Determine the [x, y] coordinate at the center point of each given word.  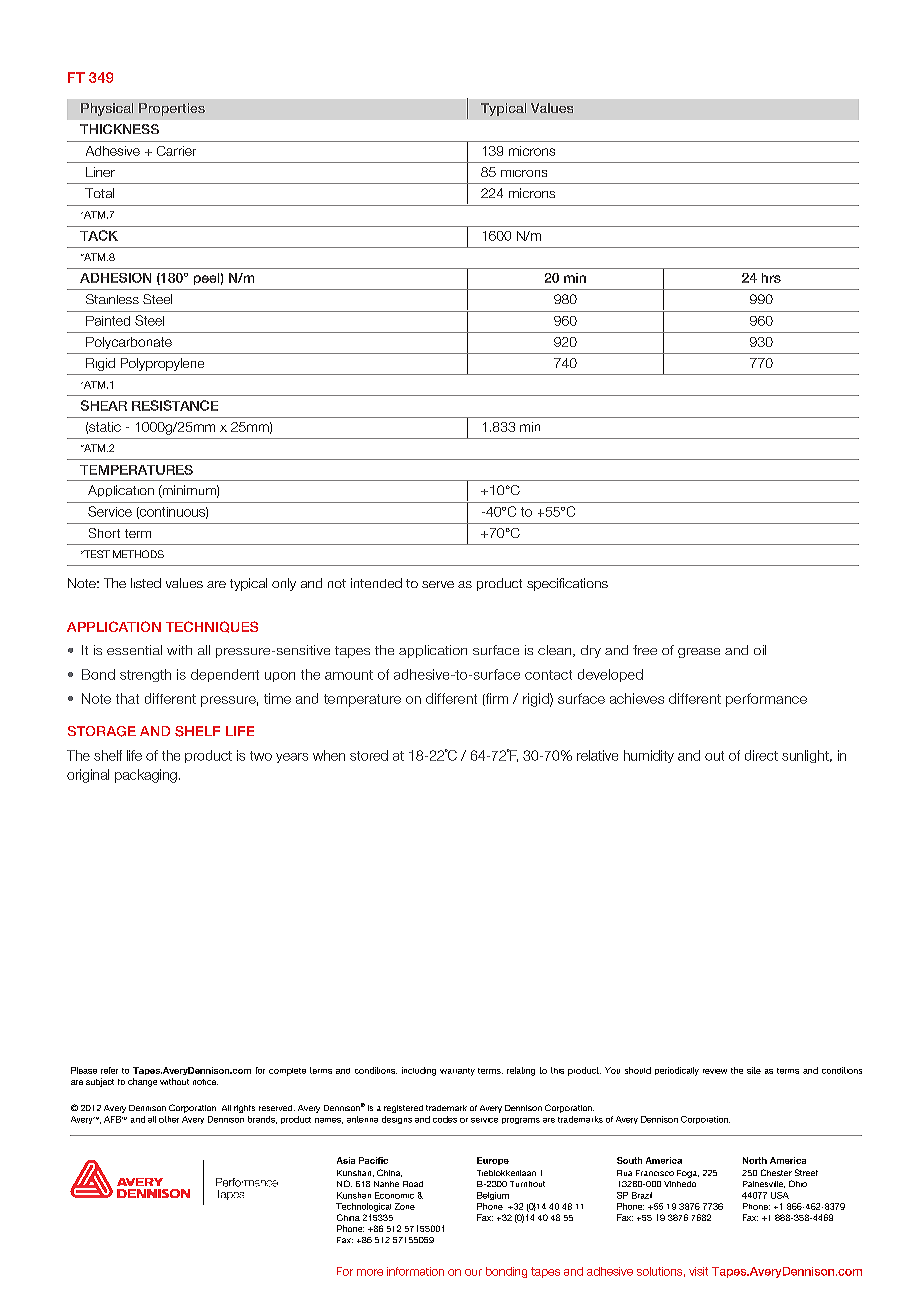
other [169, 1119]
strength [145, 675]
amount [349, 675]
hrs [771, 278]
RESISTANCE [175, 405]
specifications [567, 584]
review [715, 1071]
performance [766, 700]
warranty [457, 1072]
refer [109, 1070]
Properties [172, 109]
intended [376, 583]
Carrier [176, 151]
